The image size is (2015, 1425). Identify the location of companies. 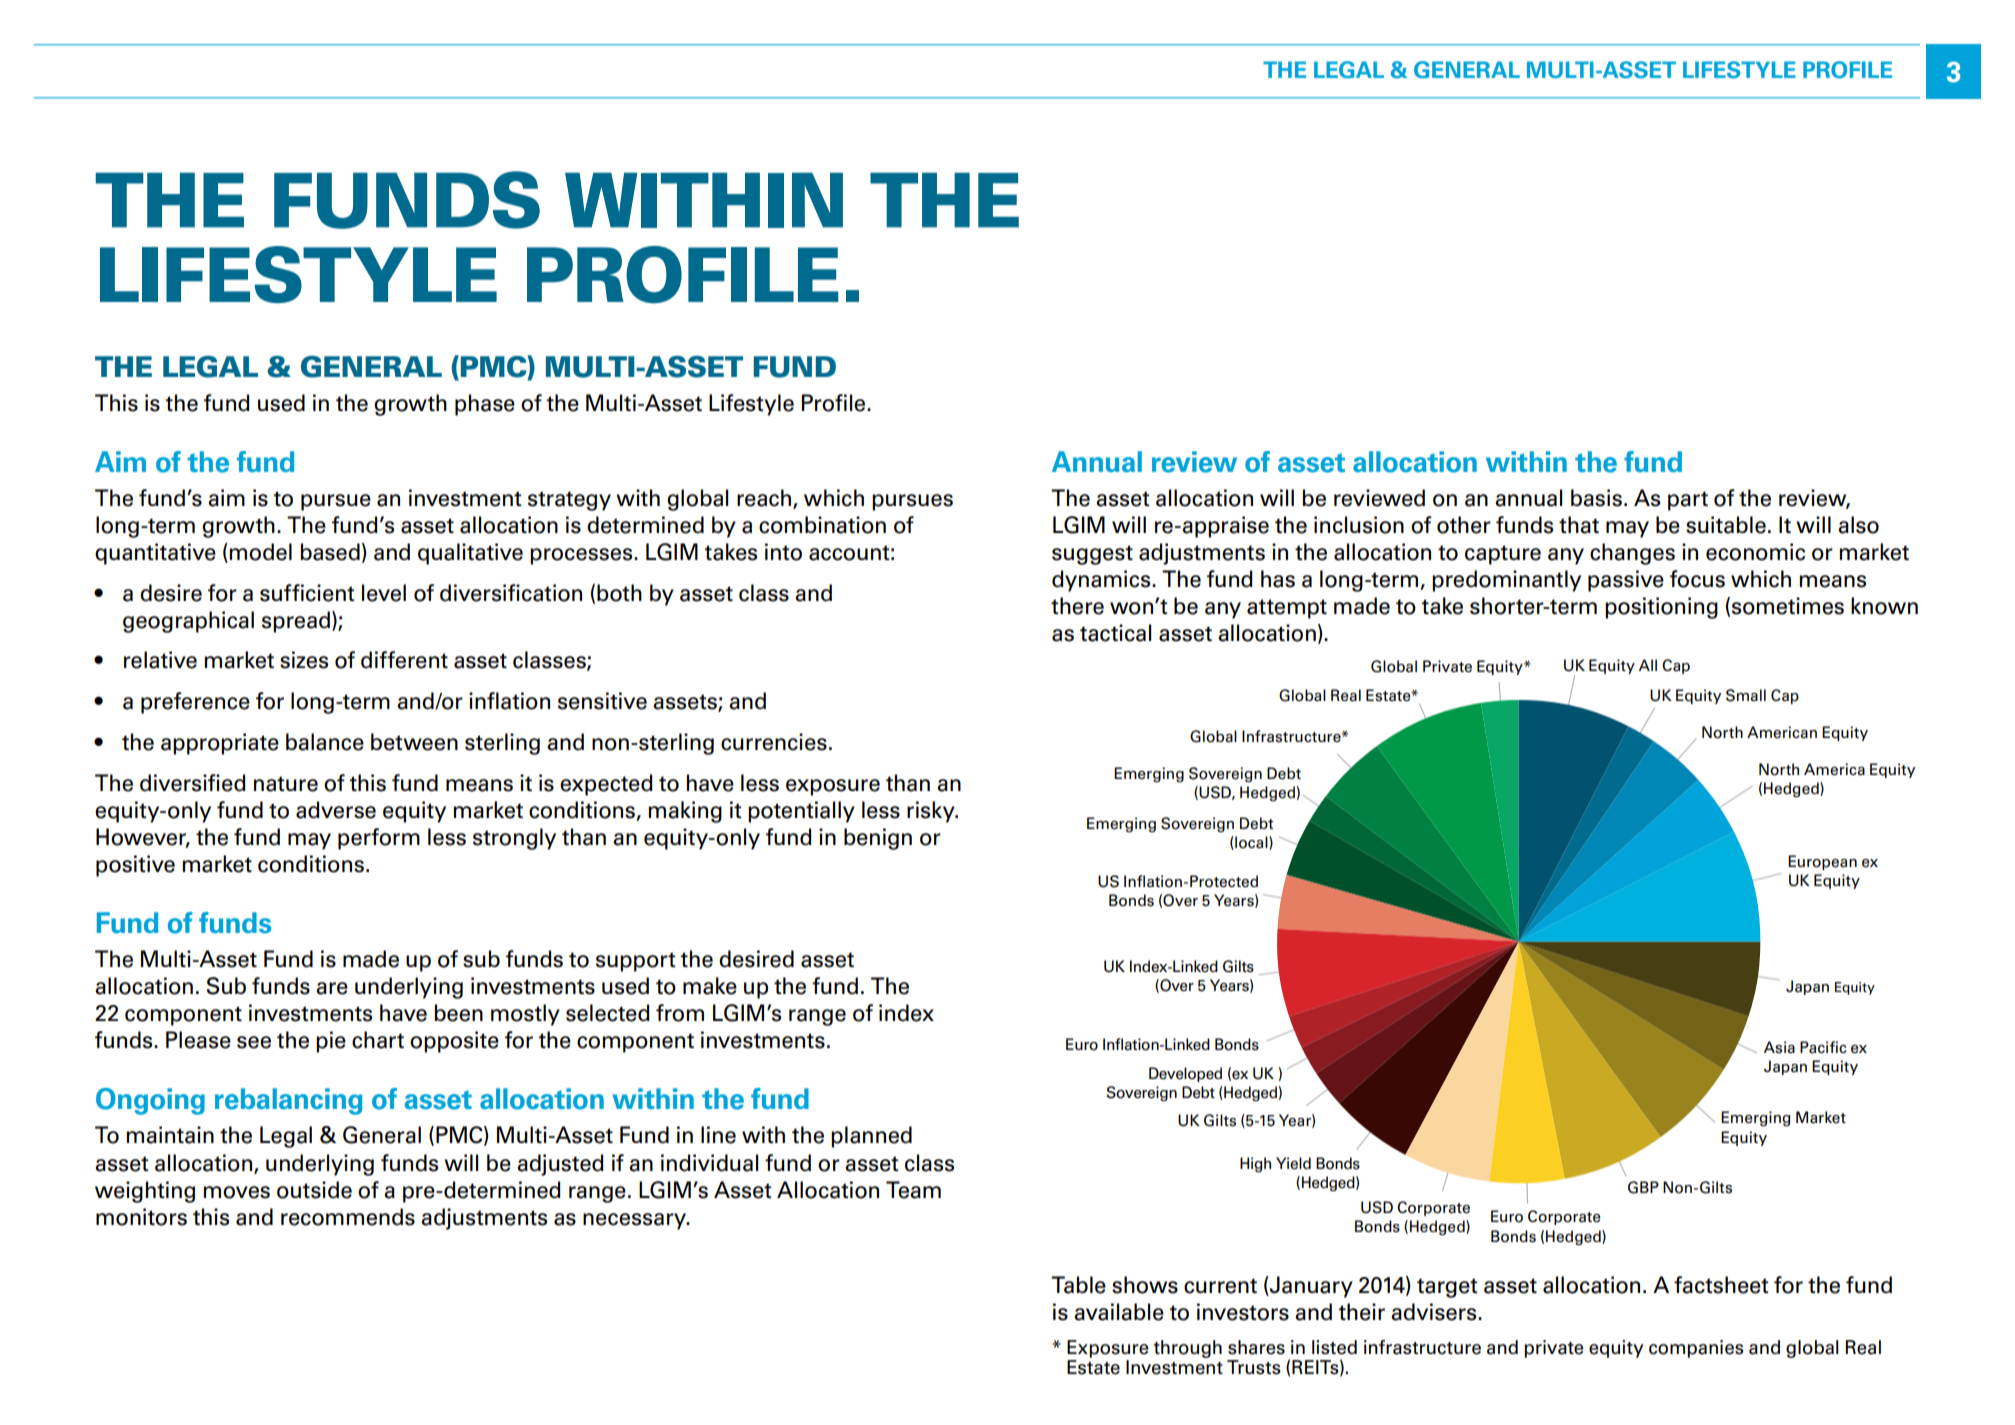
(1696, 1349).
